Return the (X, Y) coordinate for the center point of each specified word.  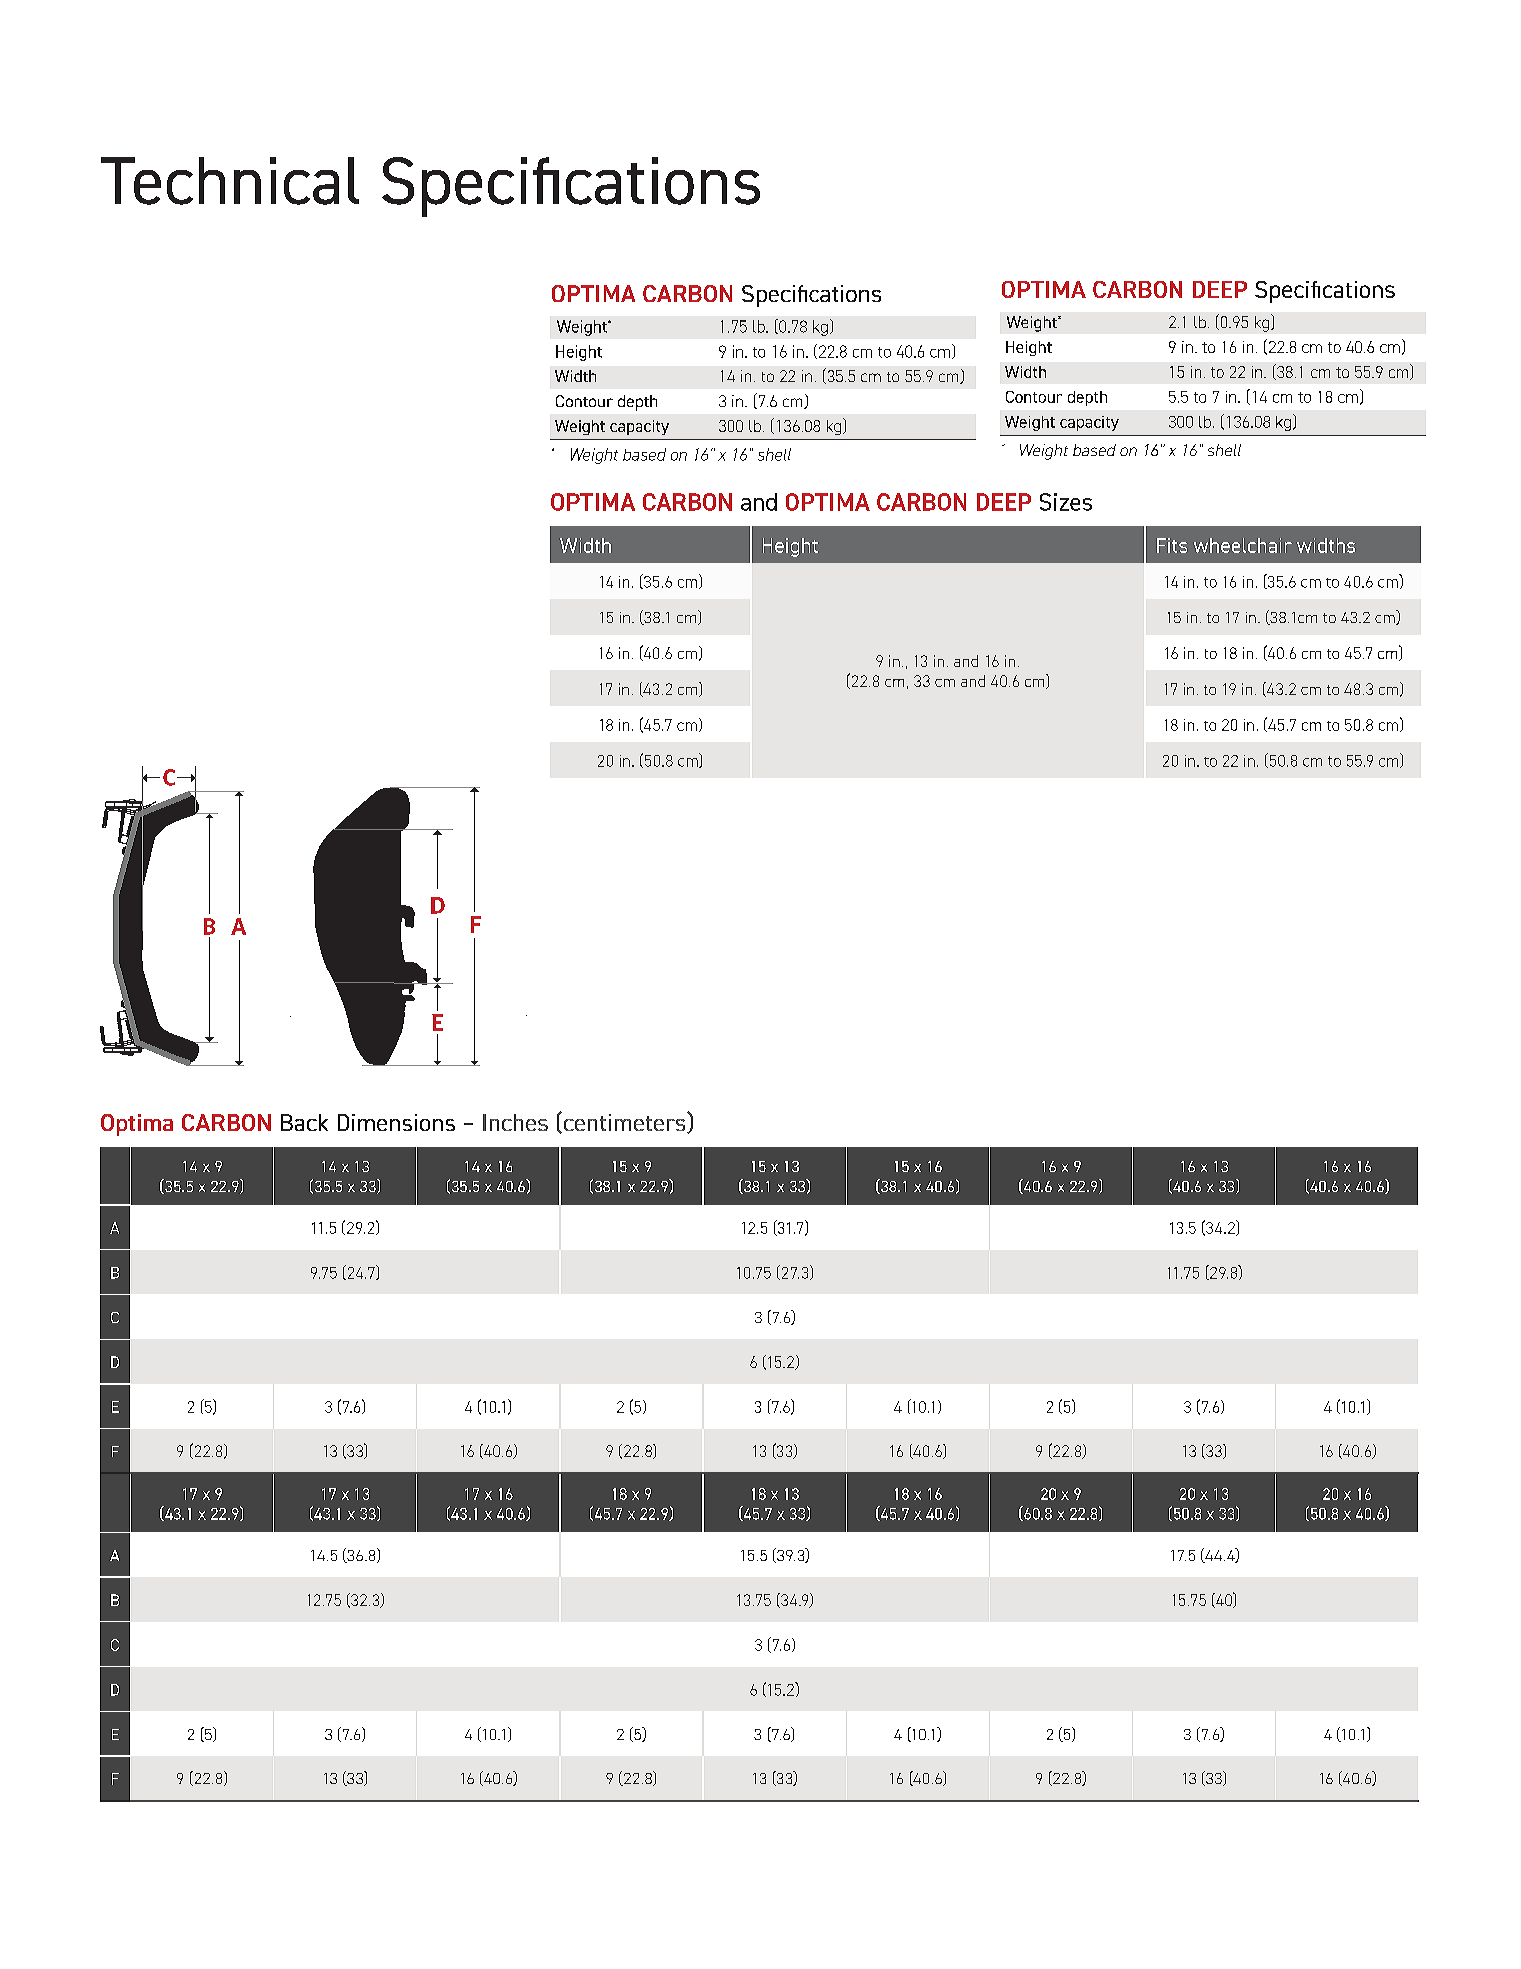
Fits (1172, 545)
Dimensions (396, 1122)
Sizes (1066, 502)
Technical (230, 181)
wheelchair (1243, 545)
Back (304, 1122)
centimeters (624, 1122)
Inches (515, 1122)
